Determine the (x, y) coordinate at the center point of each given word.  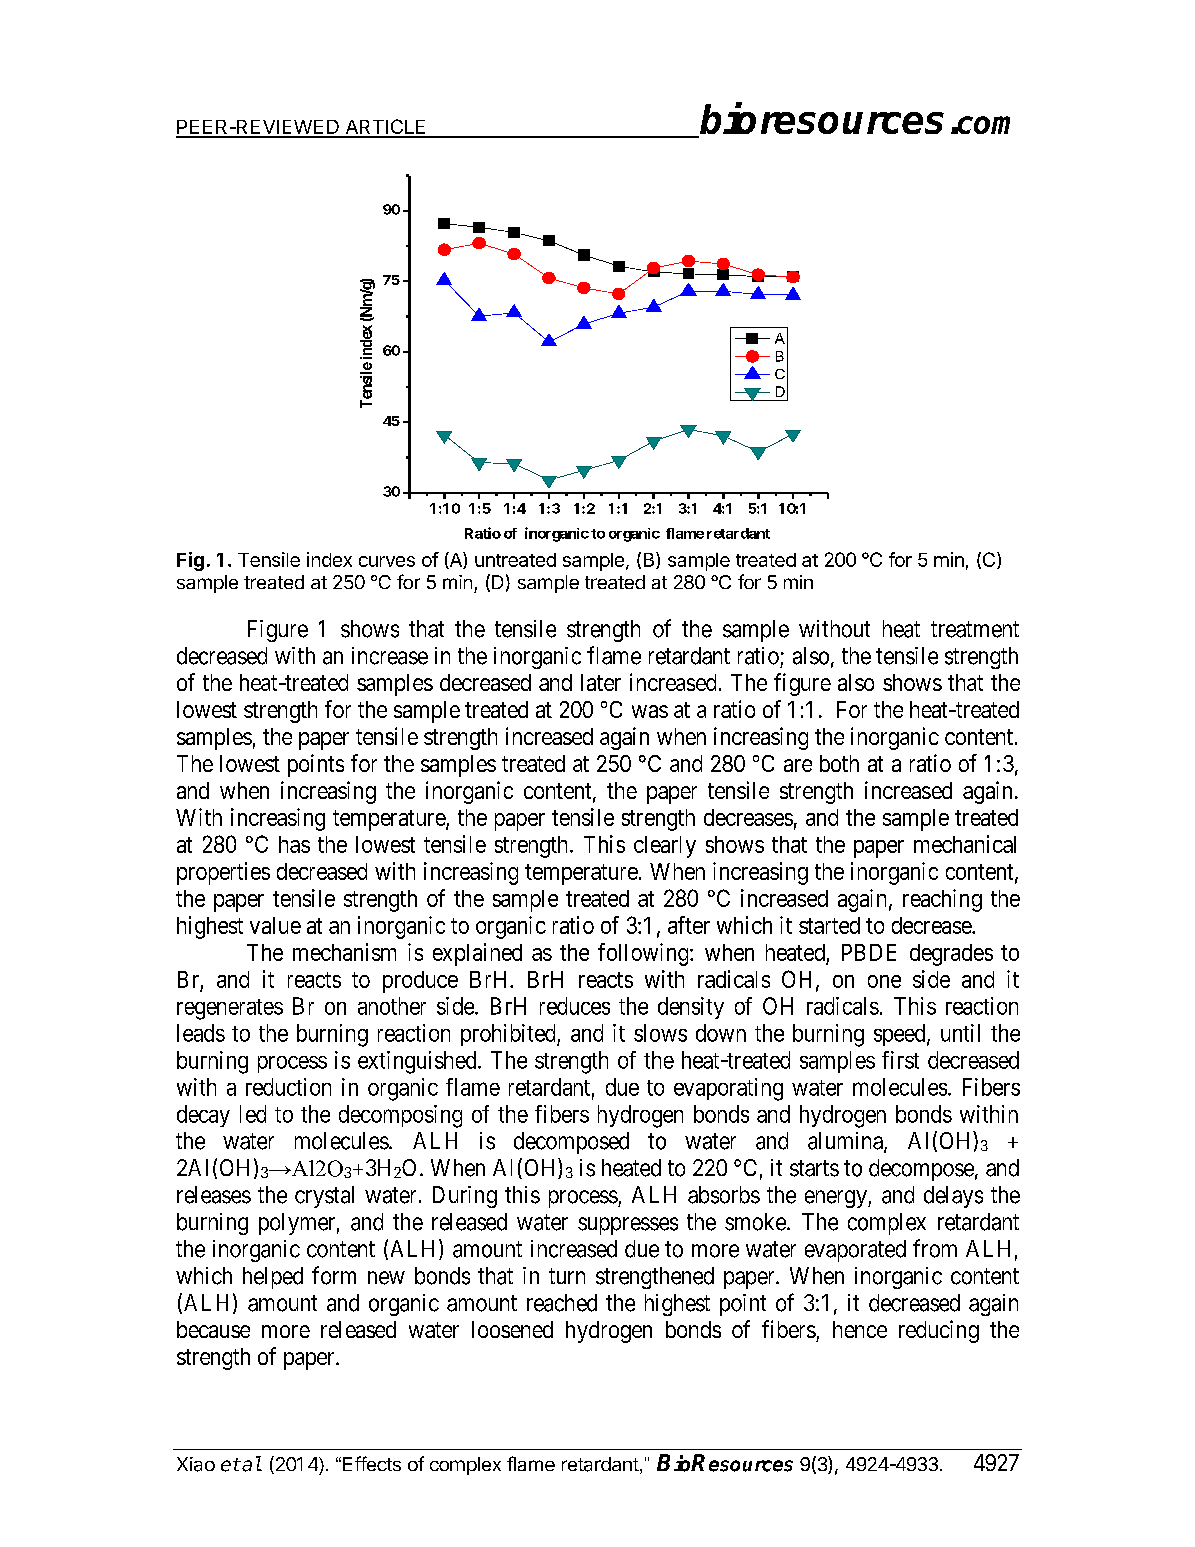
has (294, 844)
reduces (575, 1006)
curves (387, 561)
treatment (975, 629)
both (839, 763)
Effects (372, 1463)
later (601, 682)
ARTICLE (385, 128)
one (884, 981)
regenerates (230, 1009)
